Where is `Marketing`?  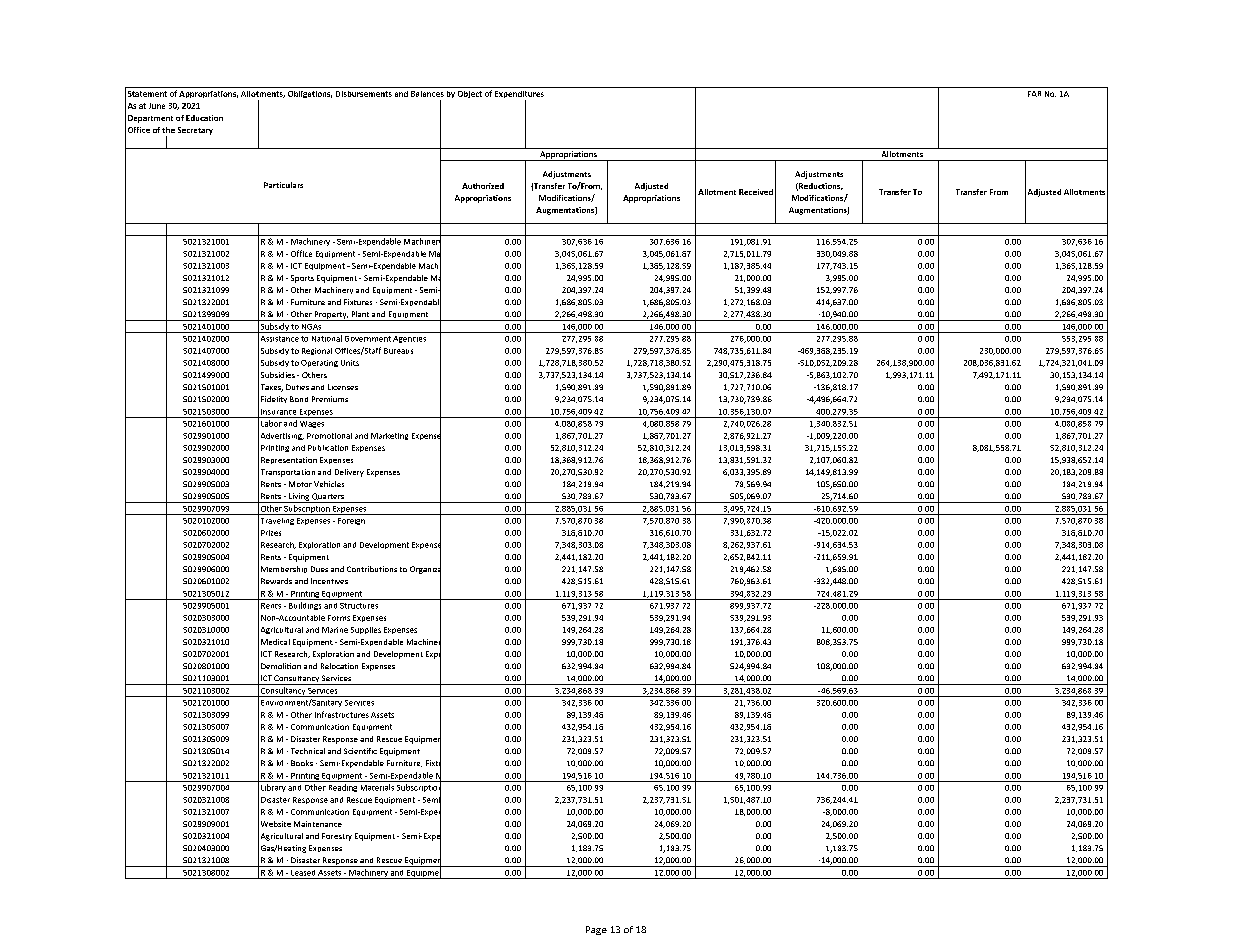 Marketing is located at coordinates (389, 436).
